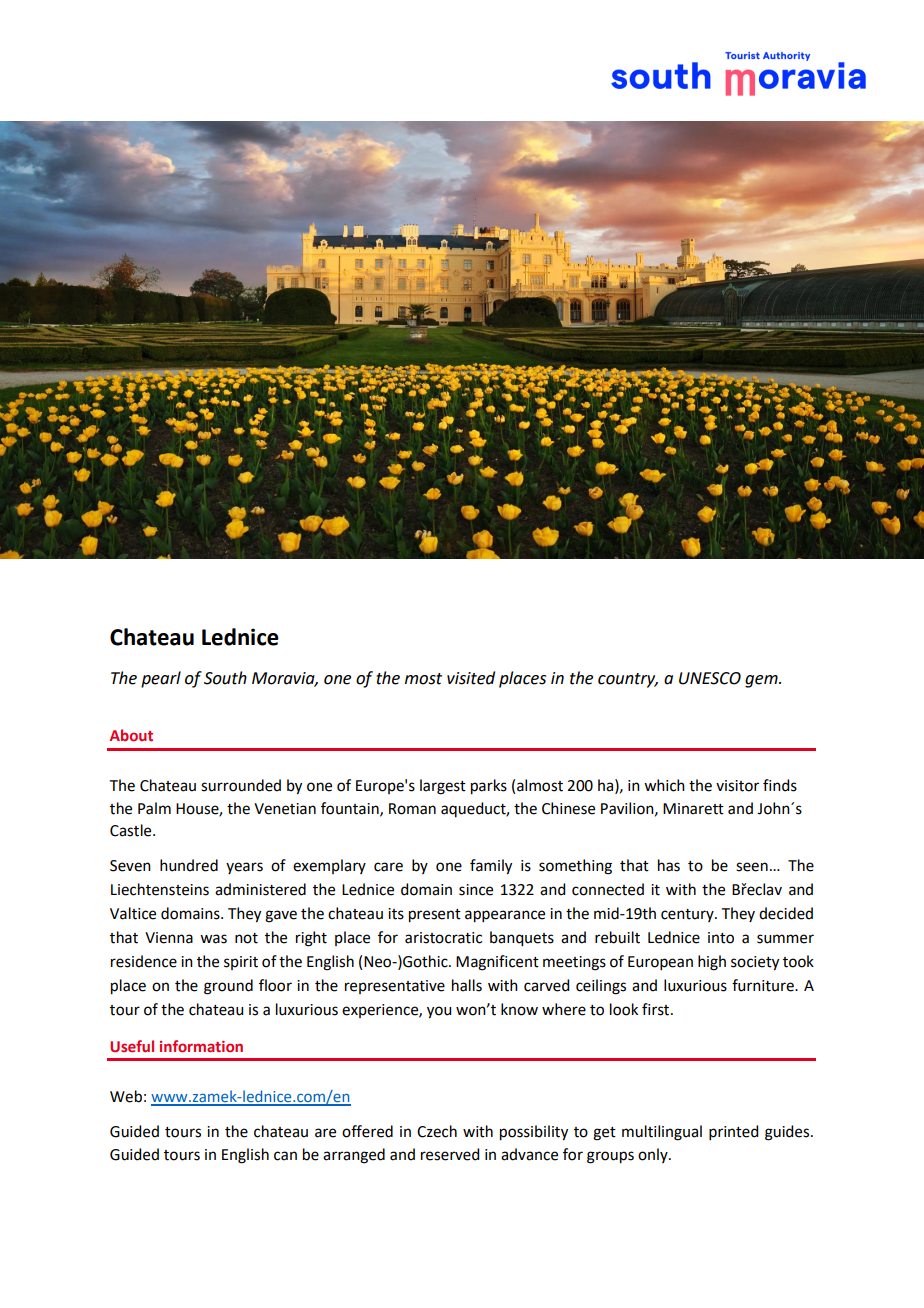 This page has height=1308, width=924. What do you see at coordinates (285, 1156) in the page?
I see `can` at bounding box center [285, 1156].
